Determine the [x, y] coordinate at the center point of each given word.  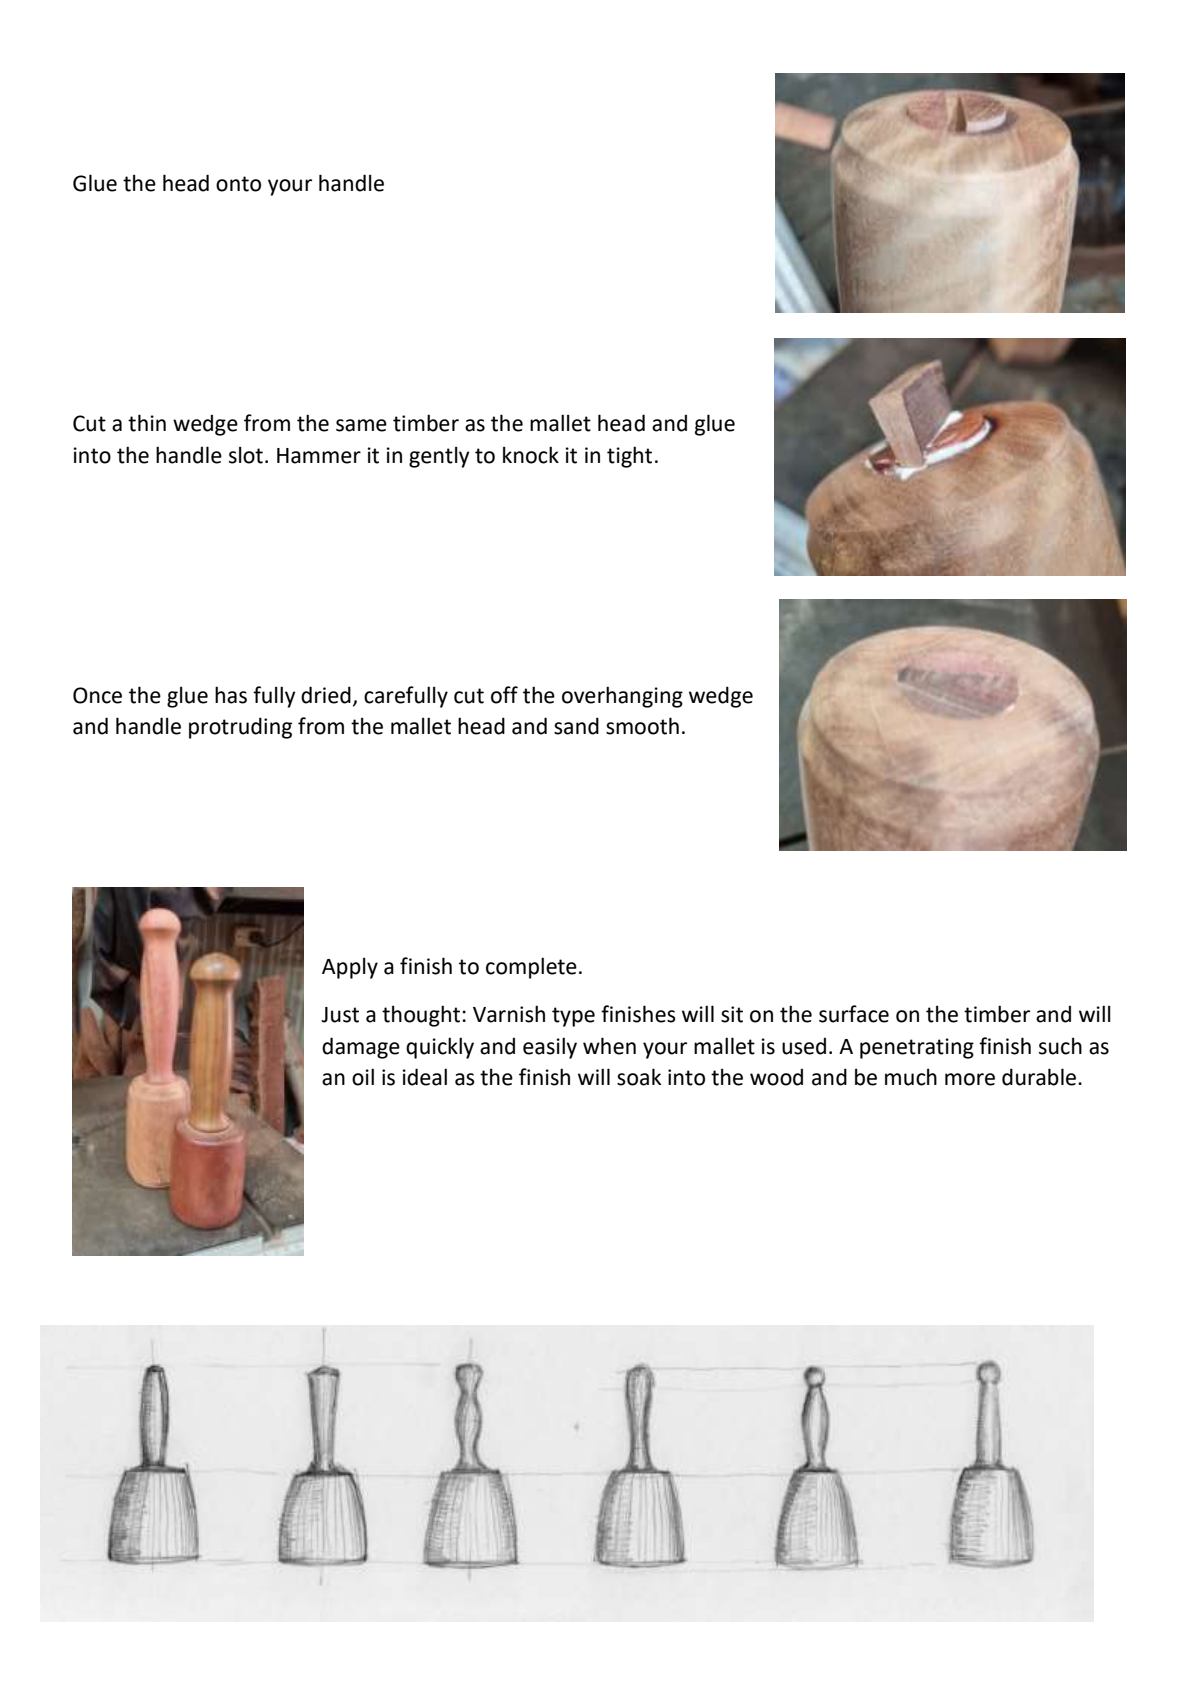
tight [629, 457]
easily [550, 1048]
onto [238, 184]
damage [361, 1048]
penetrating [917, 1048]
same [361, 425]
